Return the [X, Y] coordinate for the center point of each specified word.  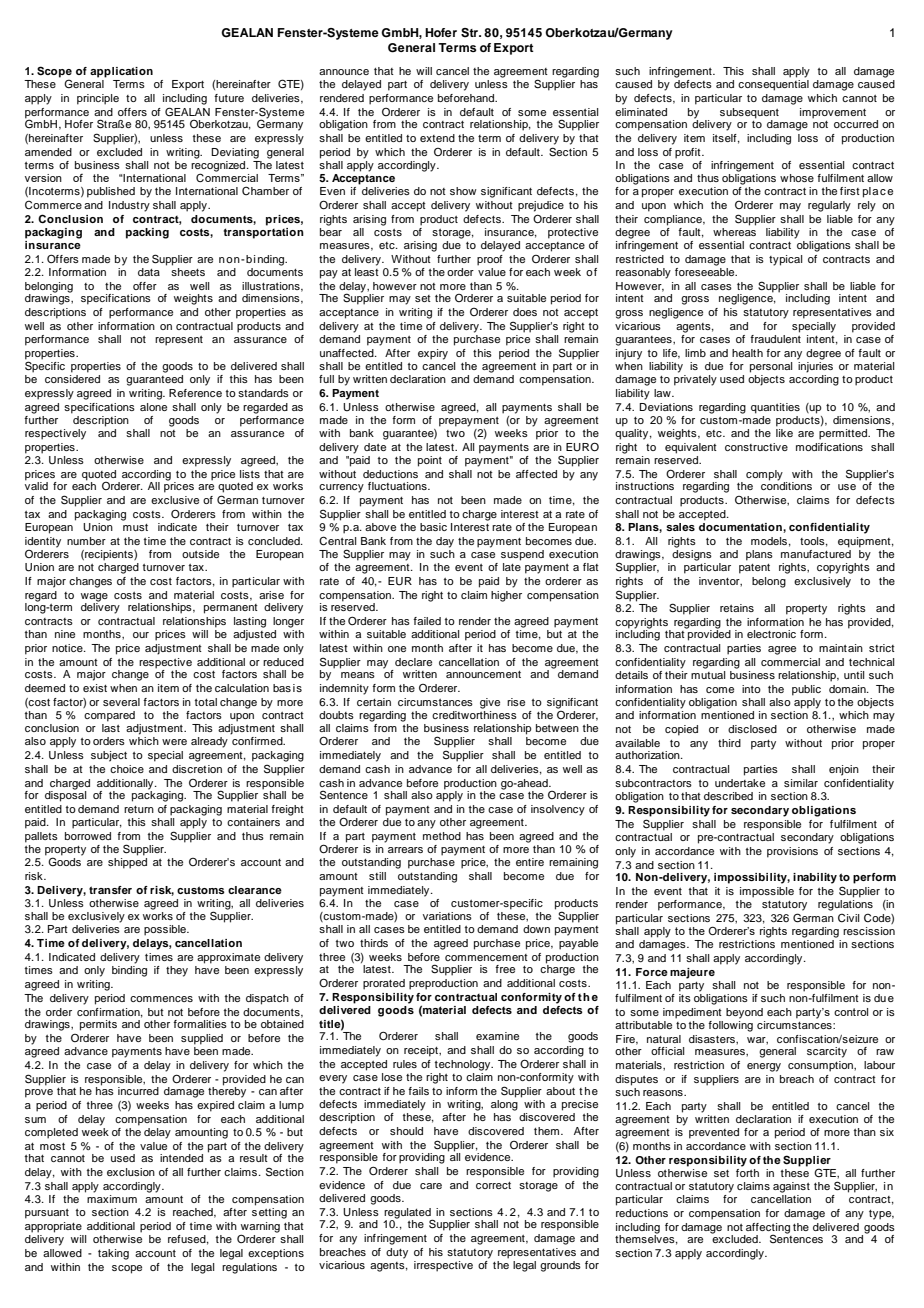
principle [98, 99]
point [430, 461]
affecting [767, 1229]
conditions [786, 485]
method [442, 836]
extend [437, 138]
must [135, 527]
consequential [773, 85]
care [431, 1186]
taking [113, 1254]
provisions [792, 852]
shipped [127, 863]
